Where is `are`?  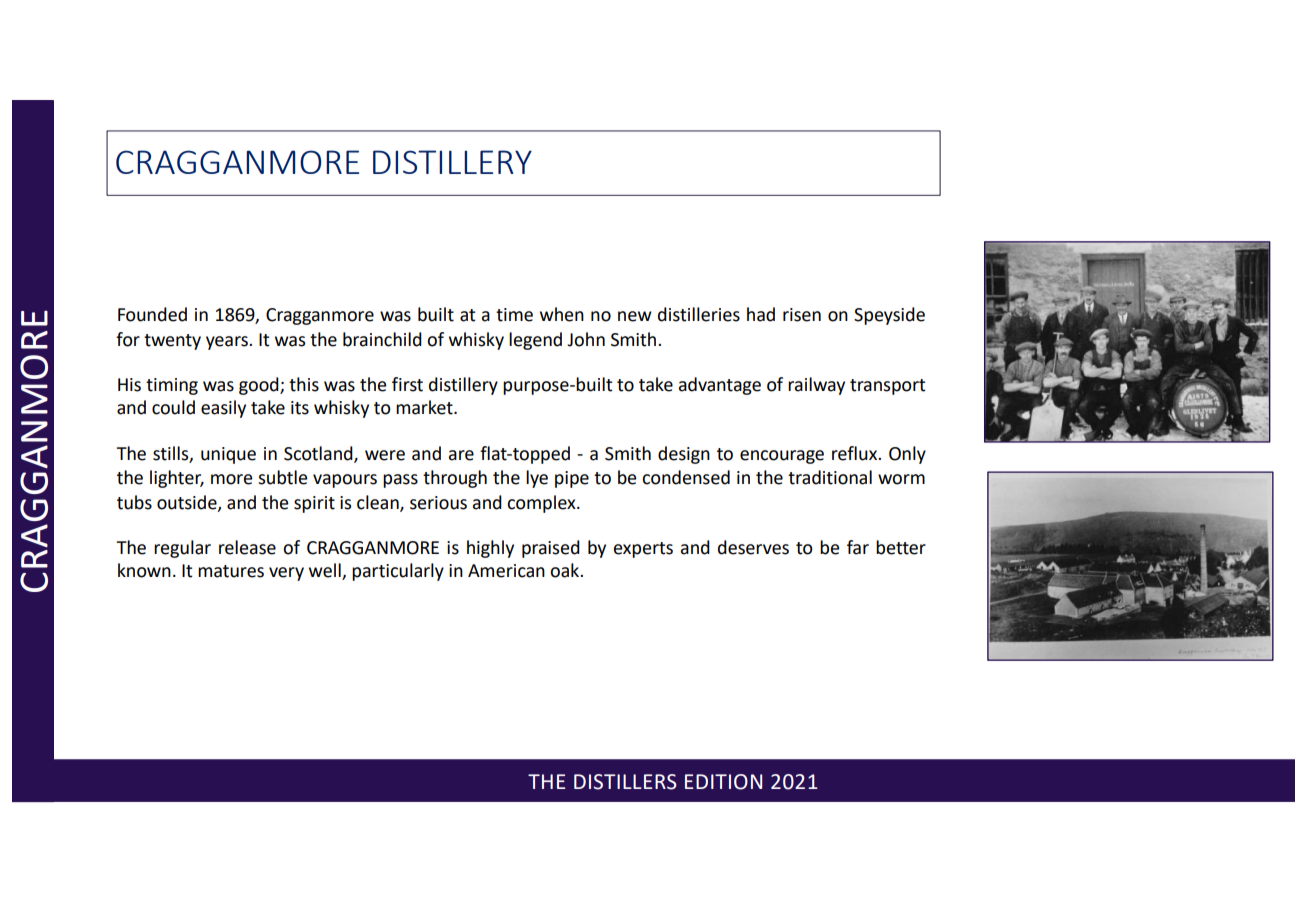 are is located at coordinates (461, 455).
